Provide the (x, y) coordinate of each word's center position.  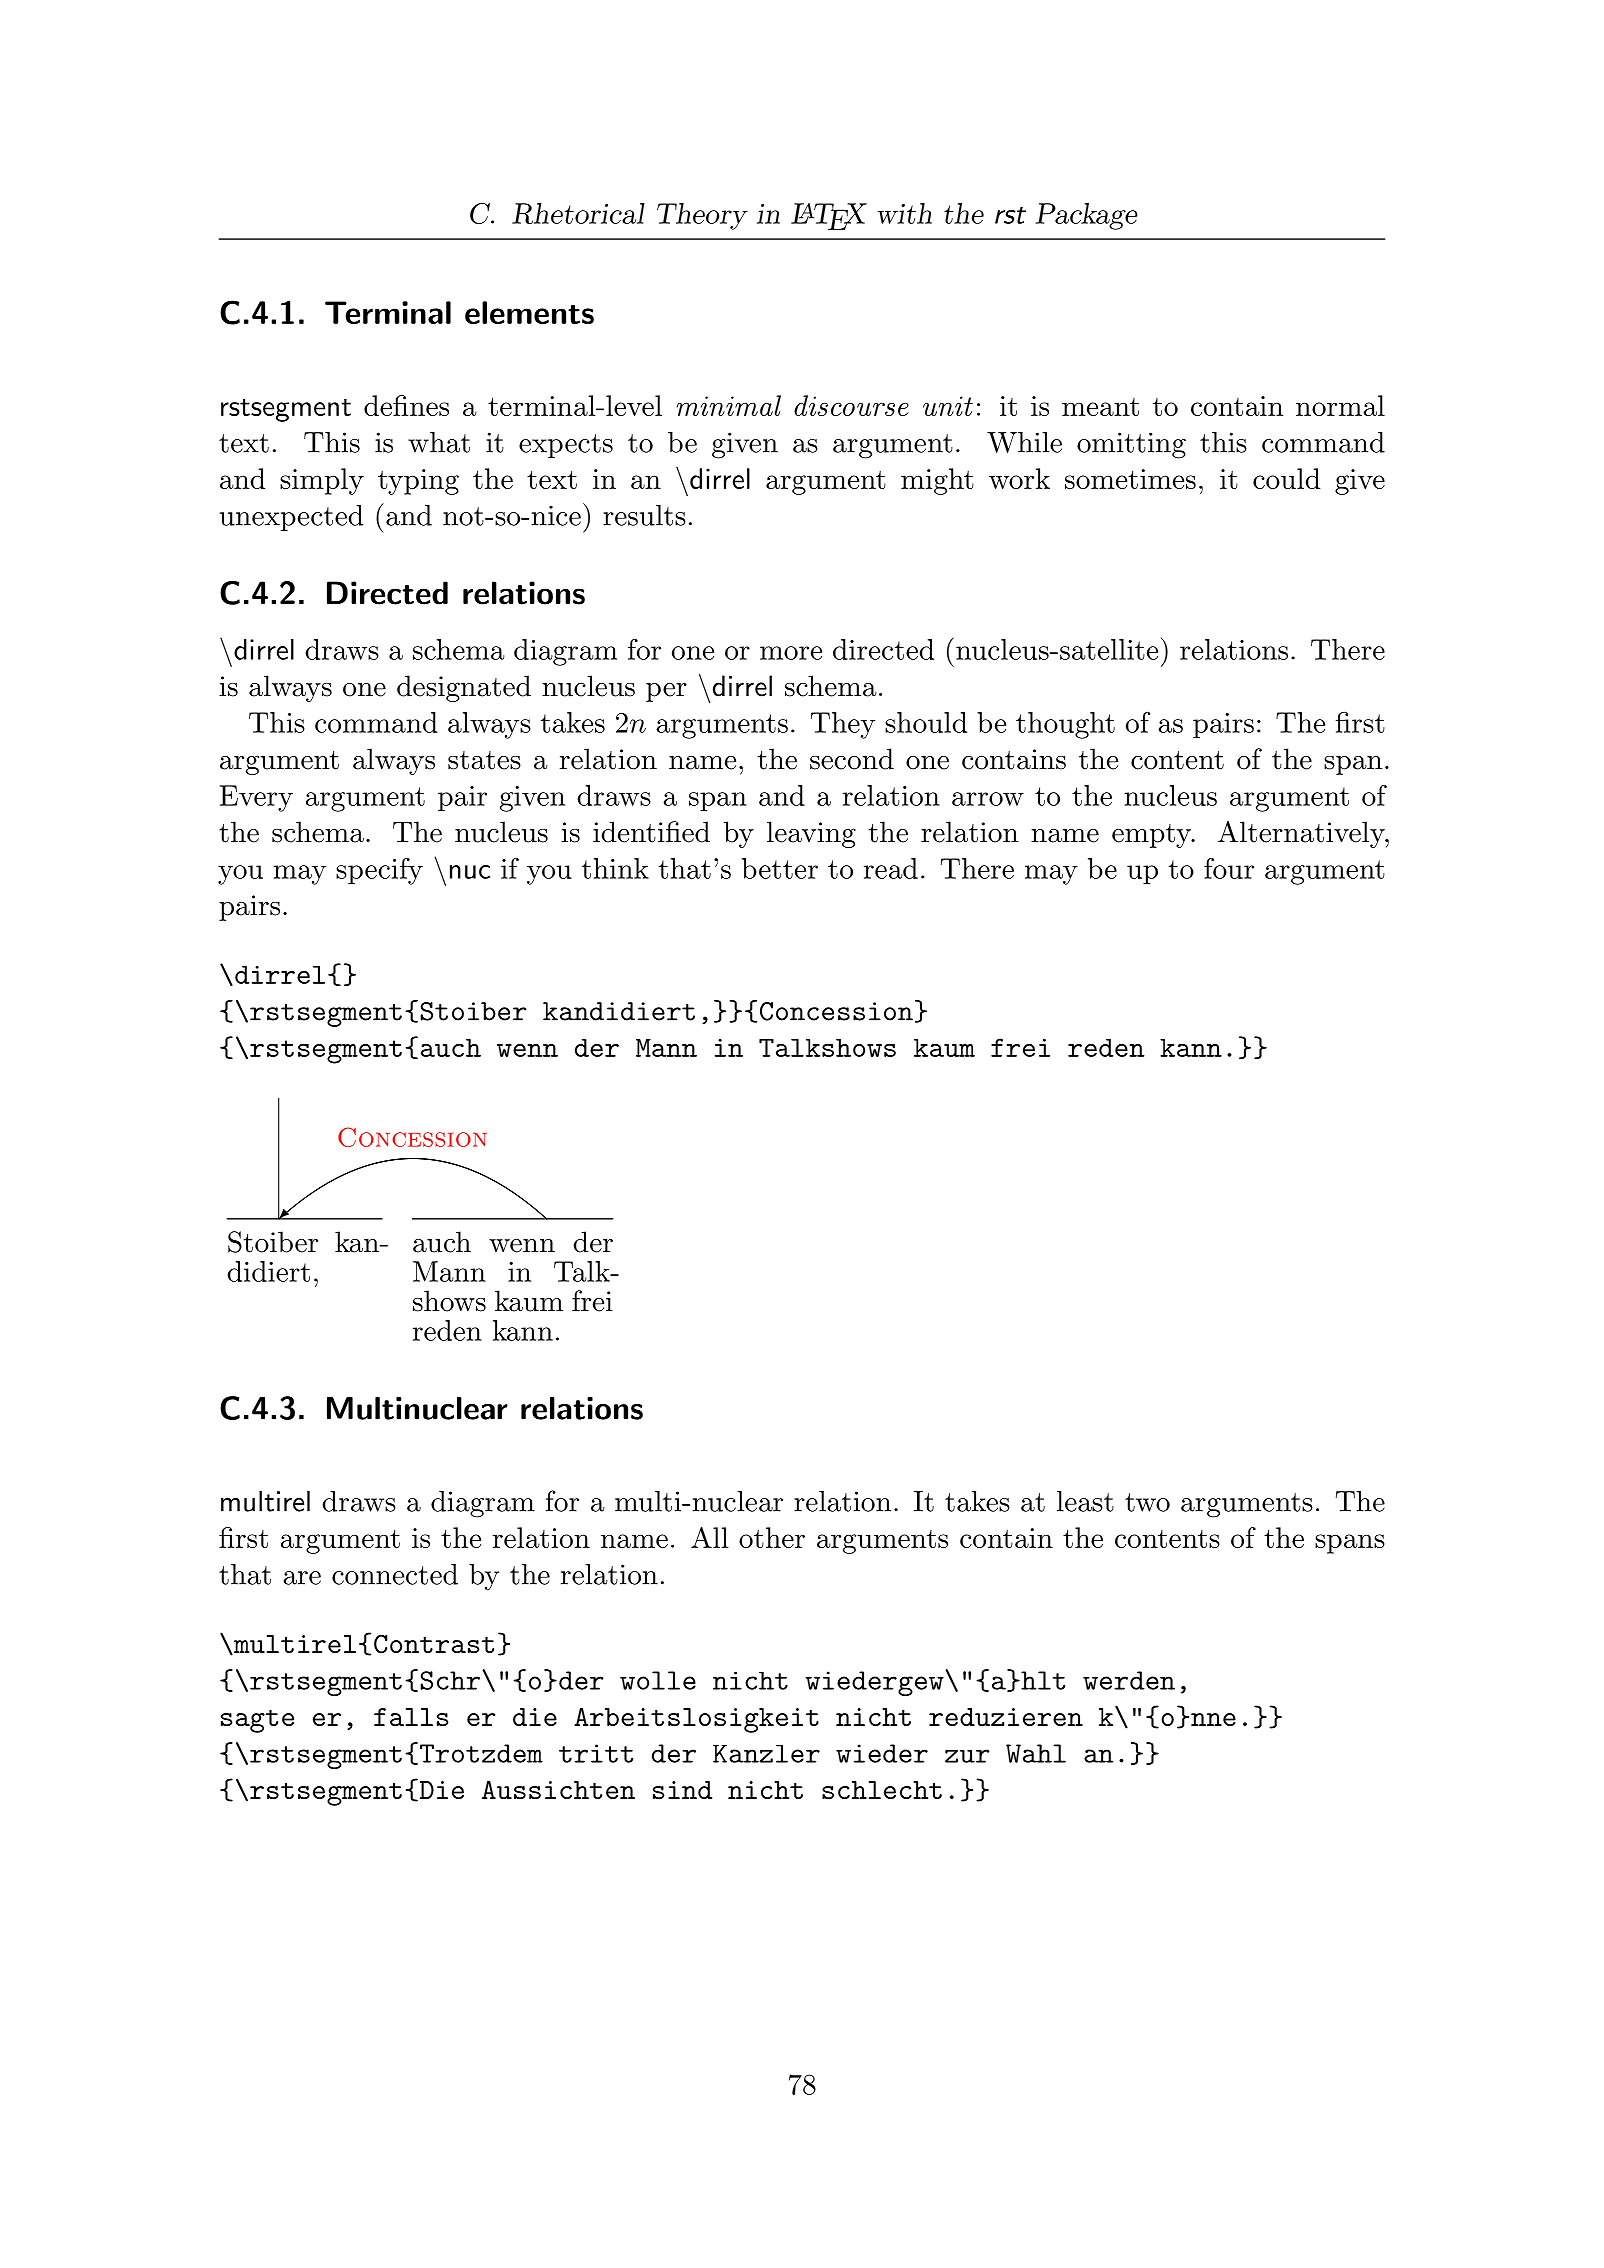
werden (1129, 1680)
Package (1086, 216)
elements (529, 312)
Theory (702, 216)
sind (682, 1790)
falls (411, 1717)
